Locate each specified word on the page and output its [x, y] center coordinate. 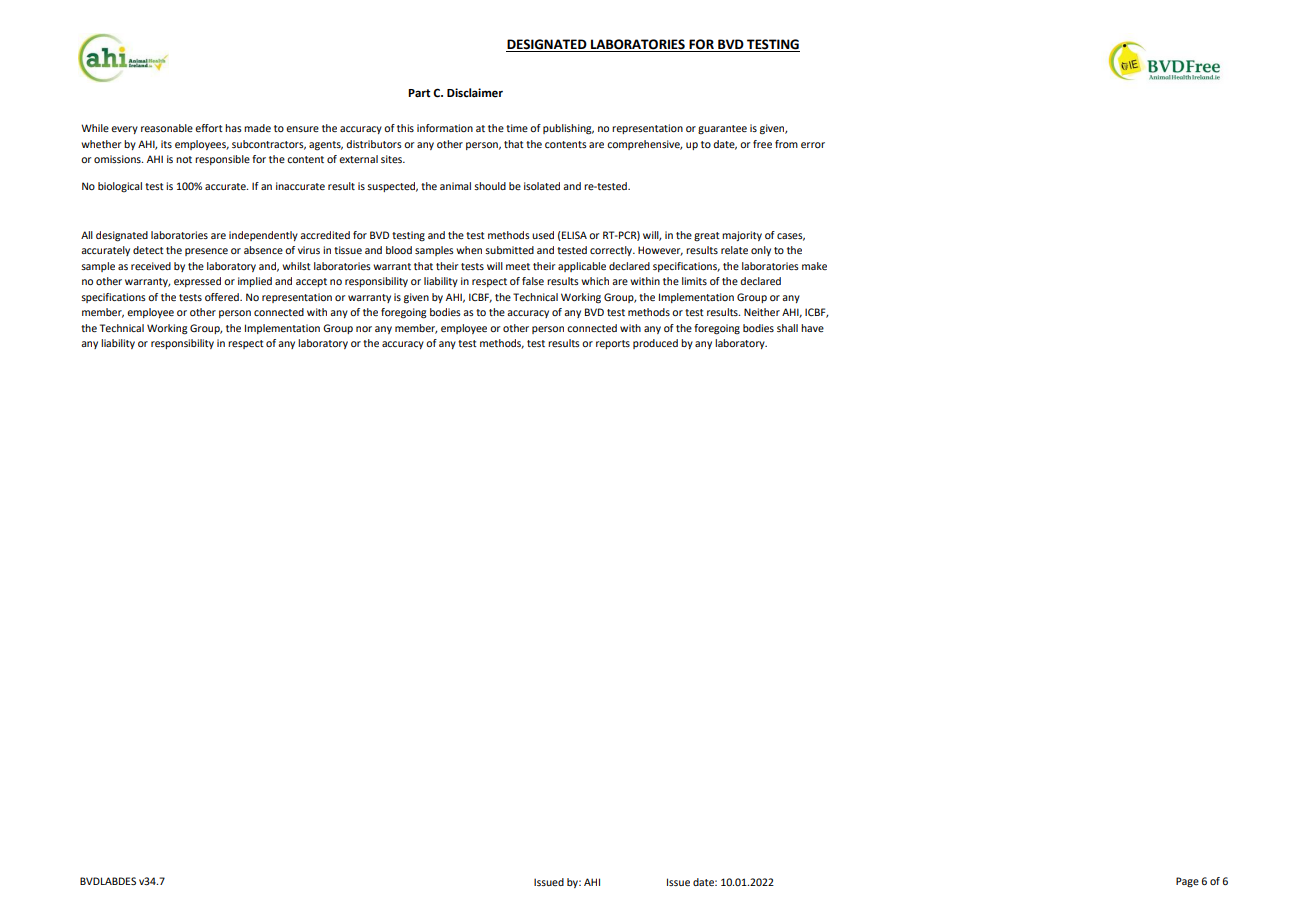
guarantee [722, 130]
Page [1187, 882]
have [812, 328]
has [233, 128]
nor [364, 329]
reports [613, 344]
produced [655, 344]
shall [787, 328]
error [813, 145]
